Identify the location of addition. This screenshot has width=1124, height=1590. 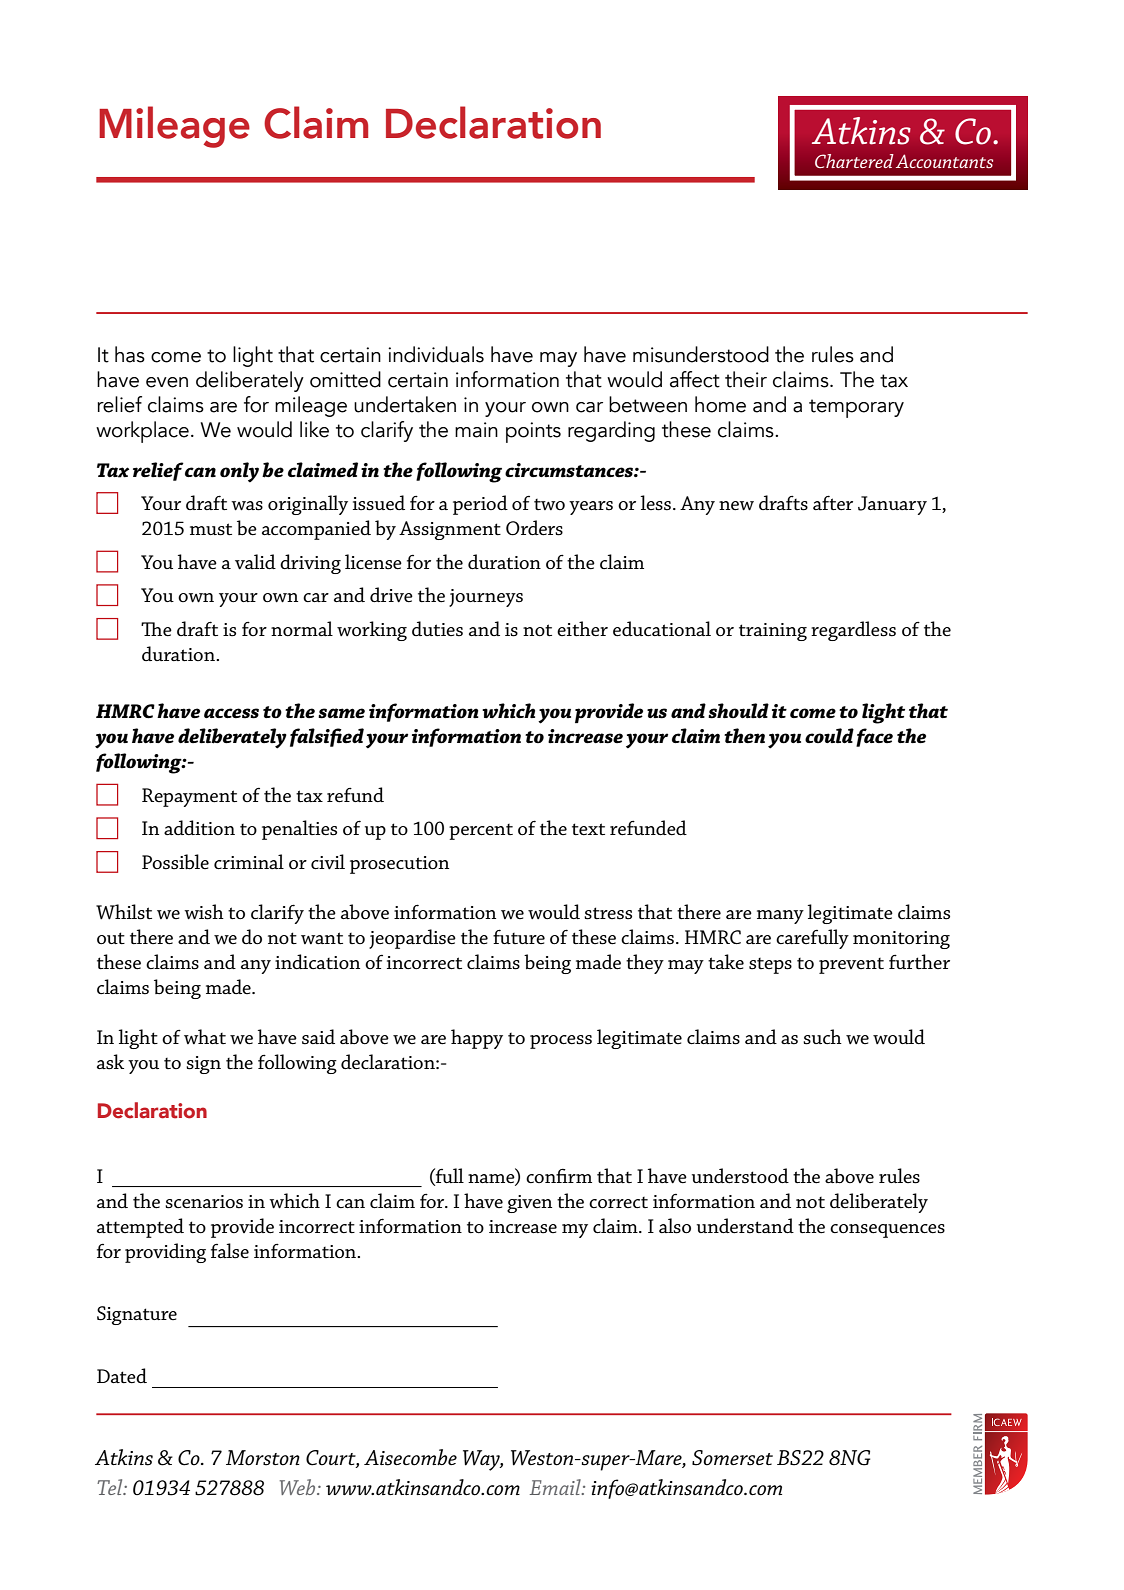
(199, 827).
